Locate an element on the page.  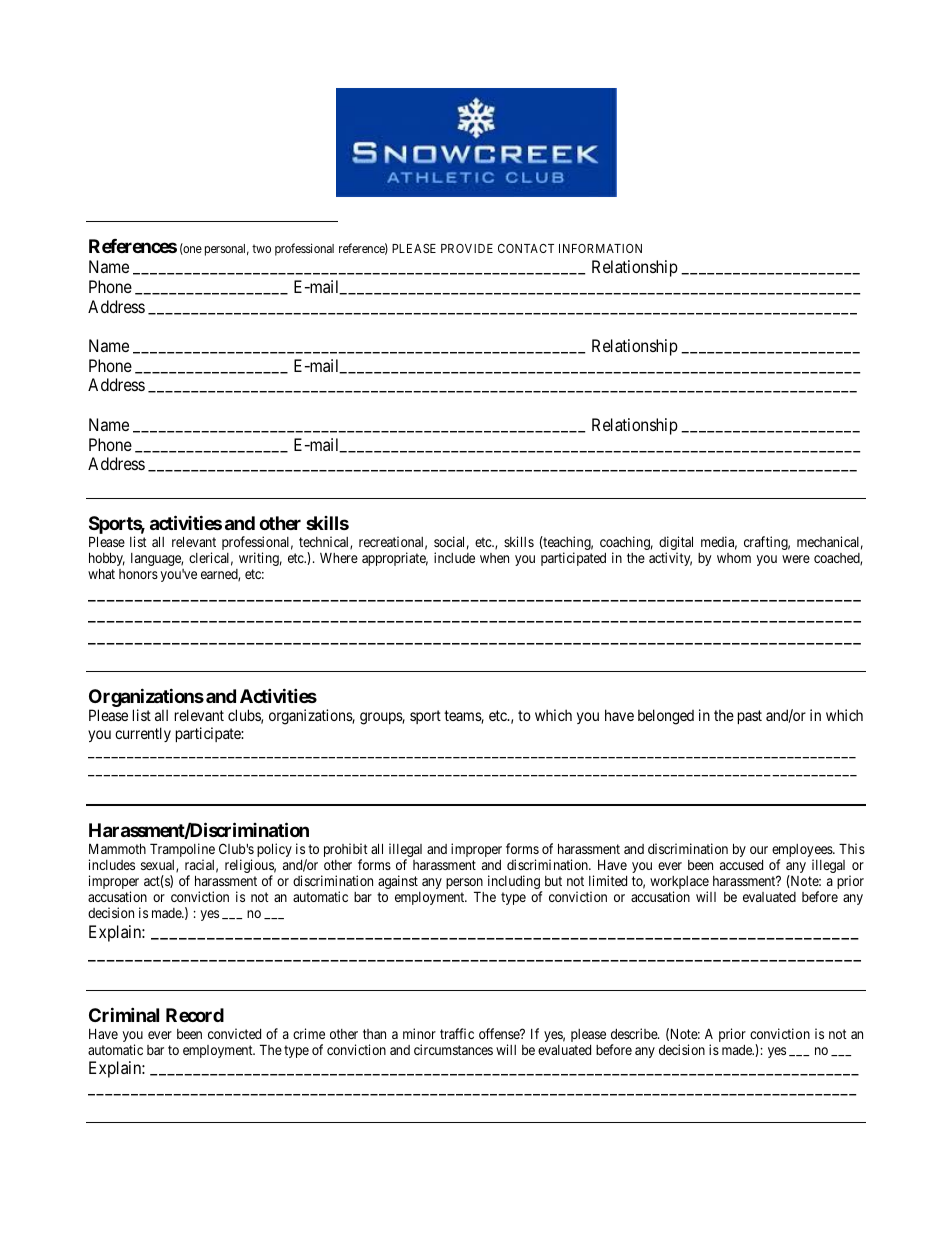
PROVIDE is located at coordinates (467, 248).
